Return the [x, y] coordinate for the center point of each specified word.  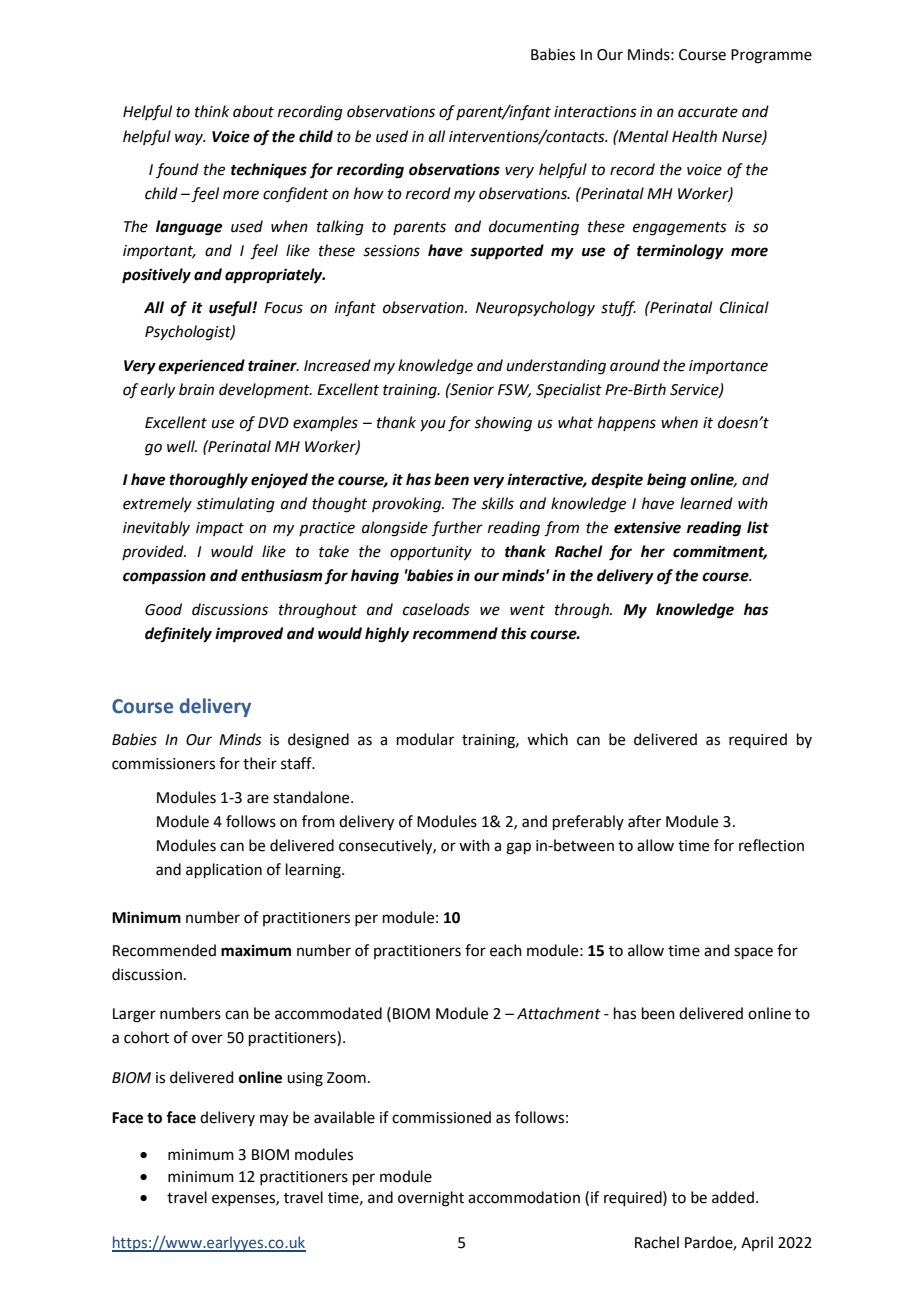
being [666, 481]
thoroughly [208, 481]
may [274, 1120]
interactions [595, 112]
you [433, 425]
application [224, 870]
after [644, 821]
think [212, 111]
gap [518, 848]
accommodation [524, 1197]
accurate [708, 112]
